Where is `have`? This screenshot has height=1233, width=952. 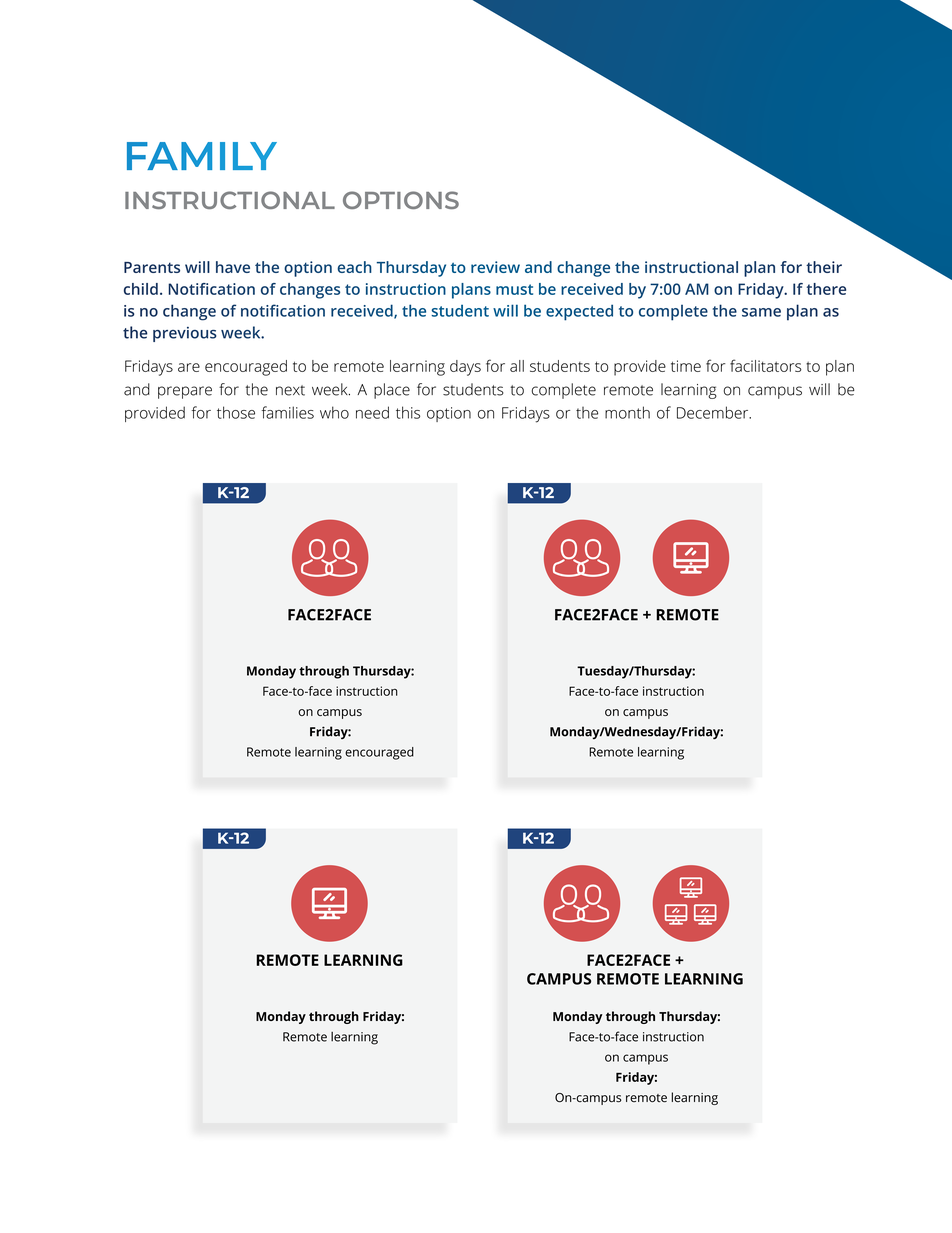
have is located at coordinates (233, 267).
